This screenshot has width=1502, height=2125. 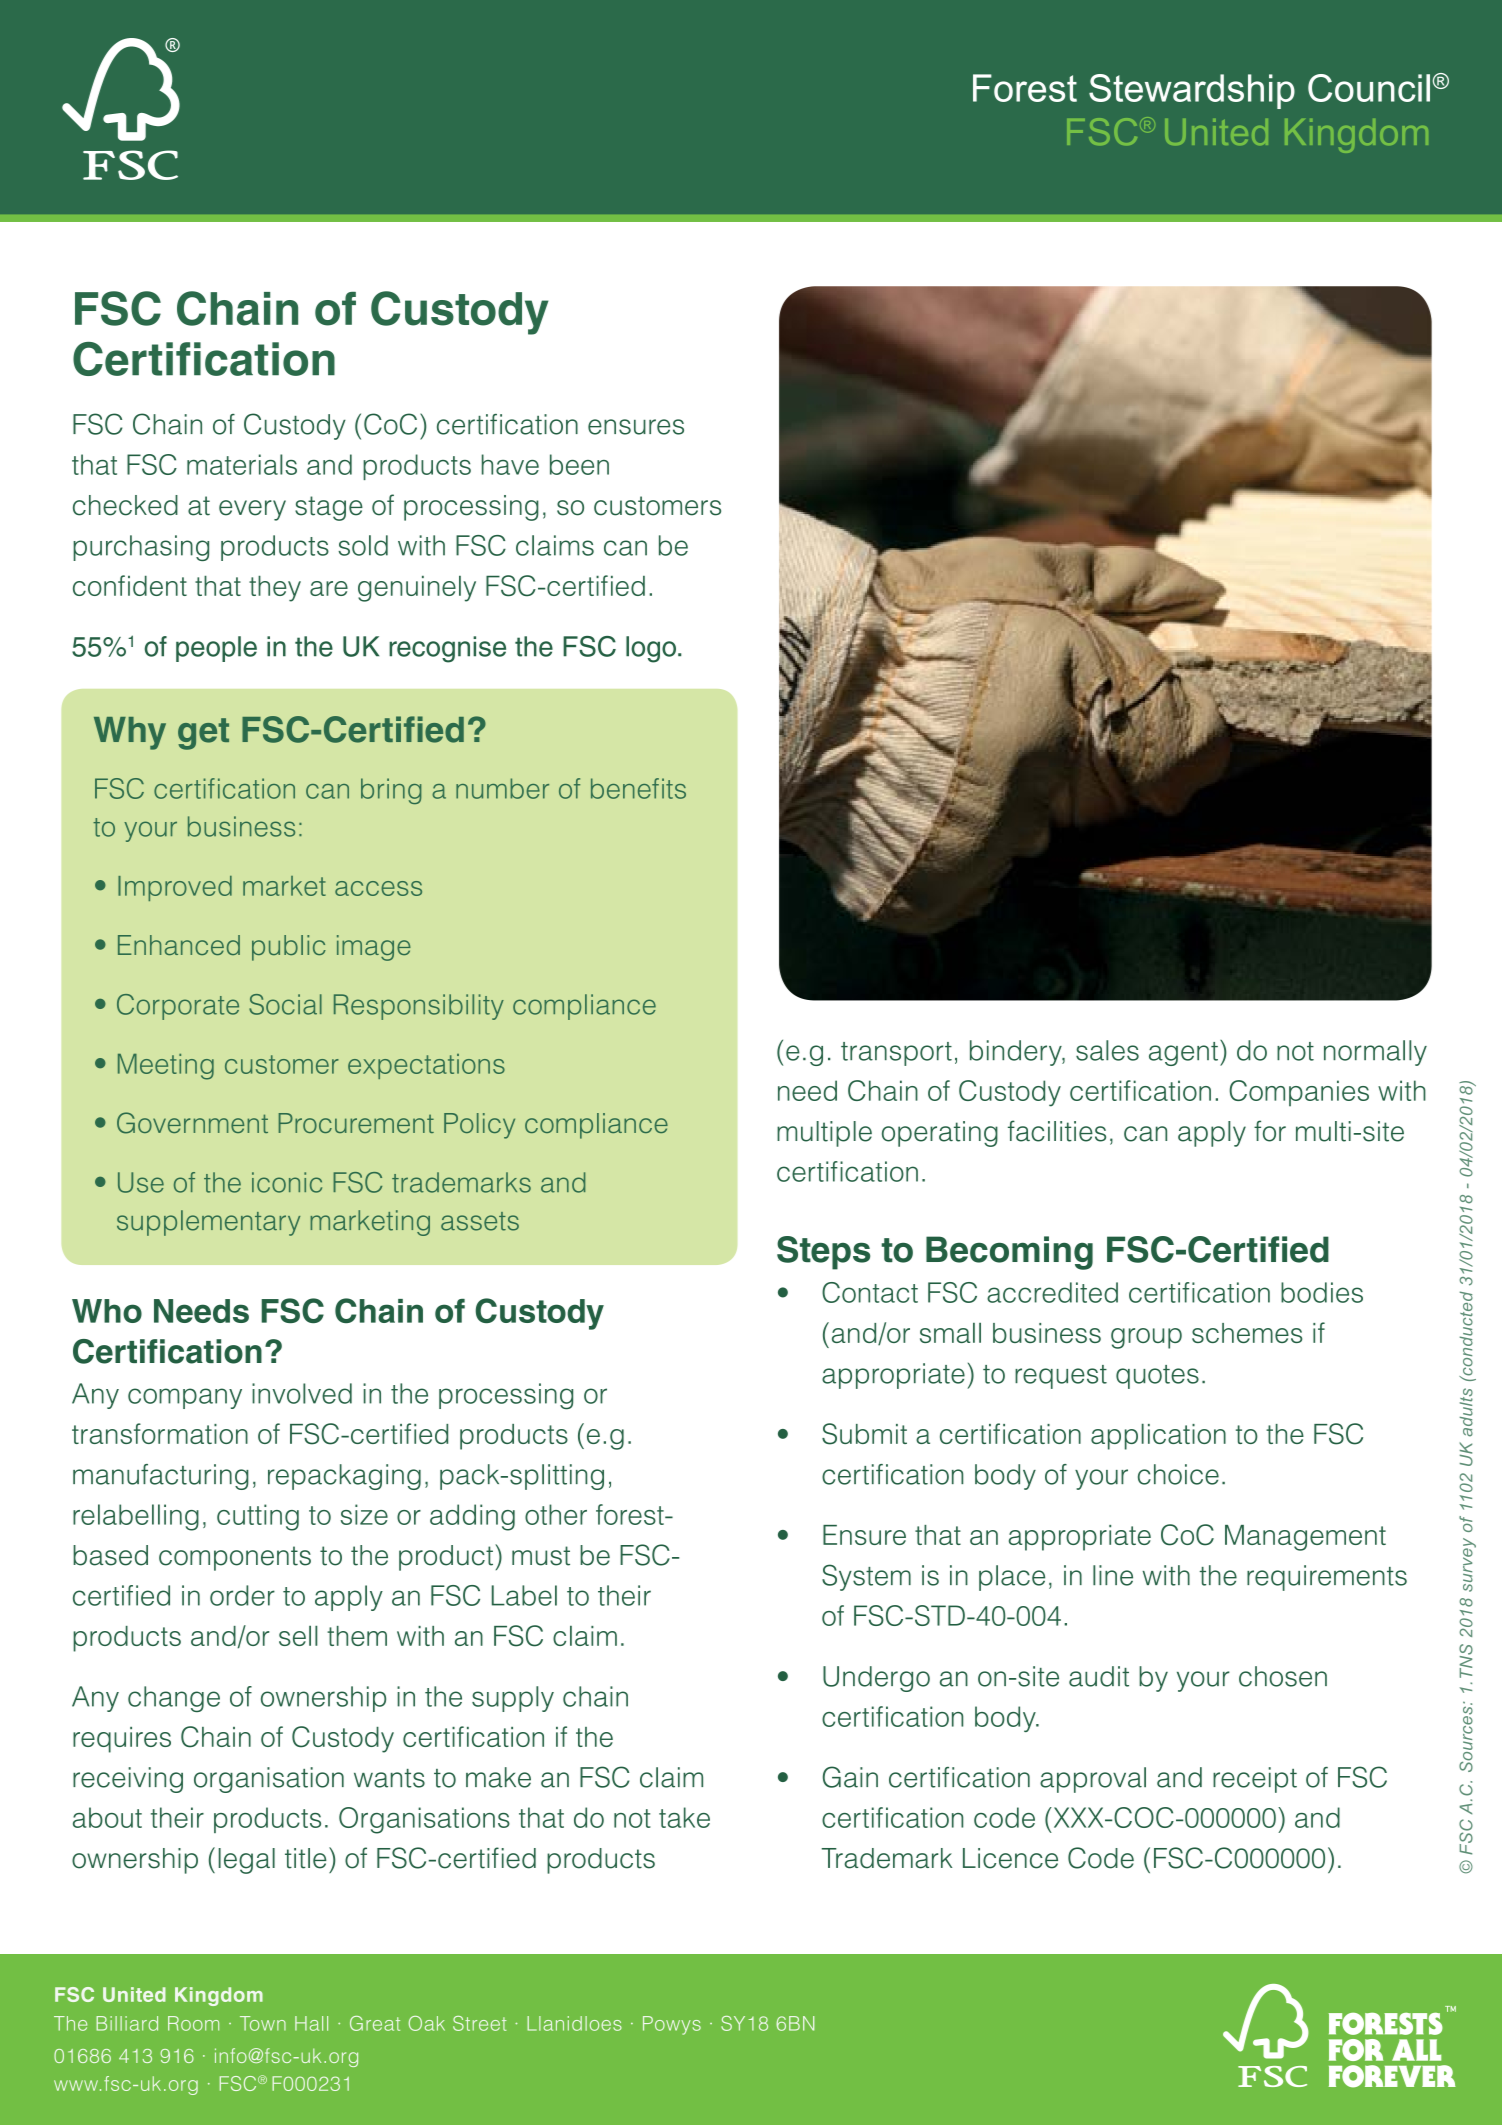 I want to click on materials, so click(x=242, y=464).
